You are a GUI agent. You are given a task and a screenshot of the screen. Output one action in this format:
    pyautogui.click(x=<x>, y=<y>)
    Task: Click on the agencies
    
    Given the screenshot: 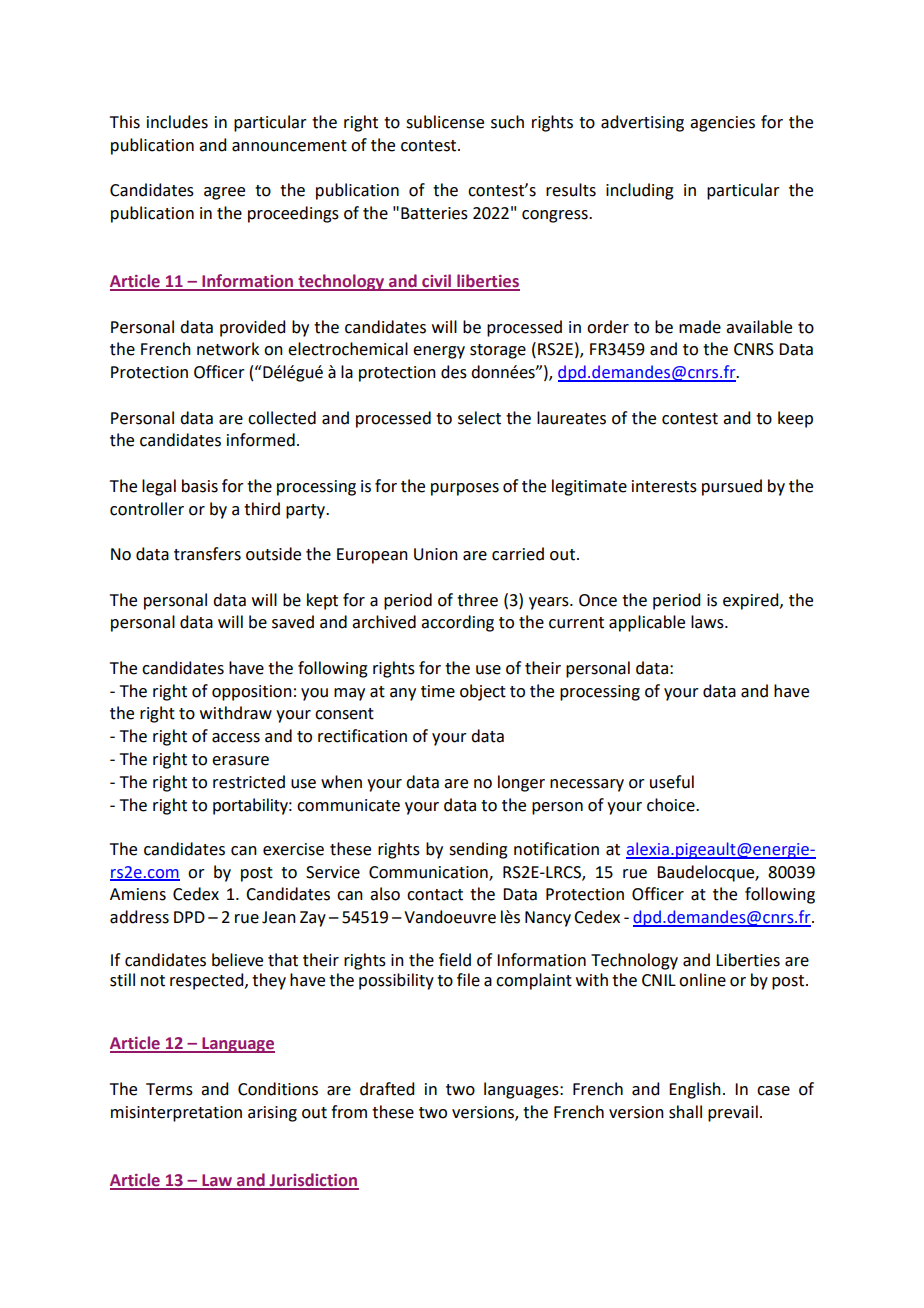 What is the action you would take?
    pyautogui.click(x=722, y=124)
